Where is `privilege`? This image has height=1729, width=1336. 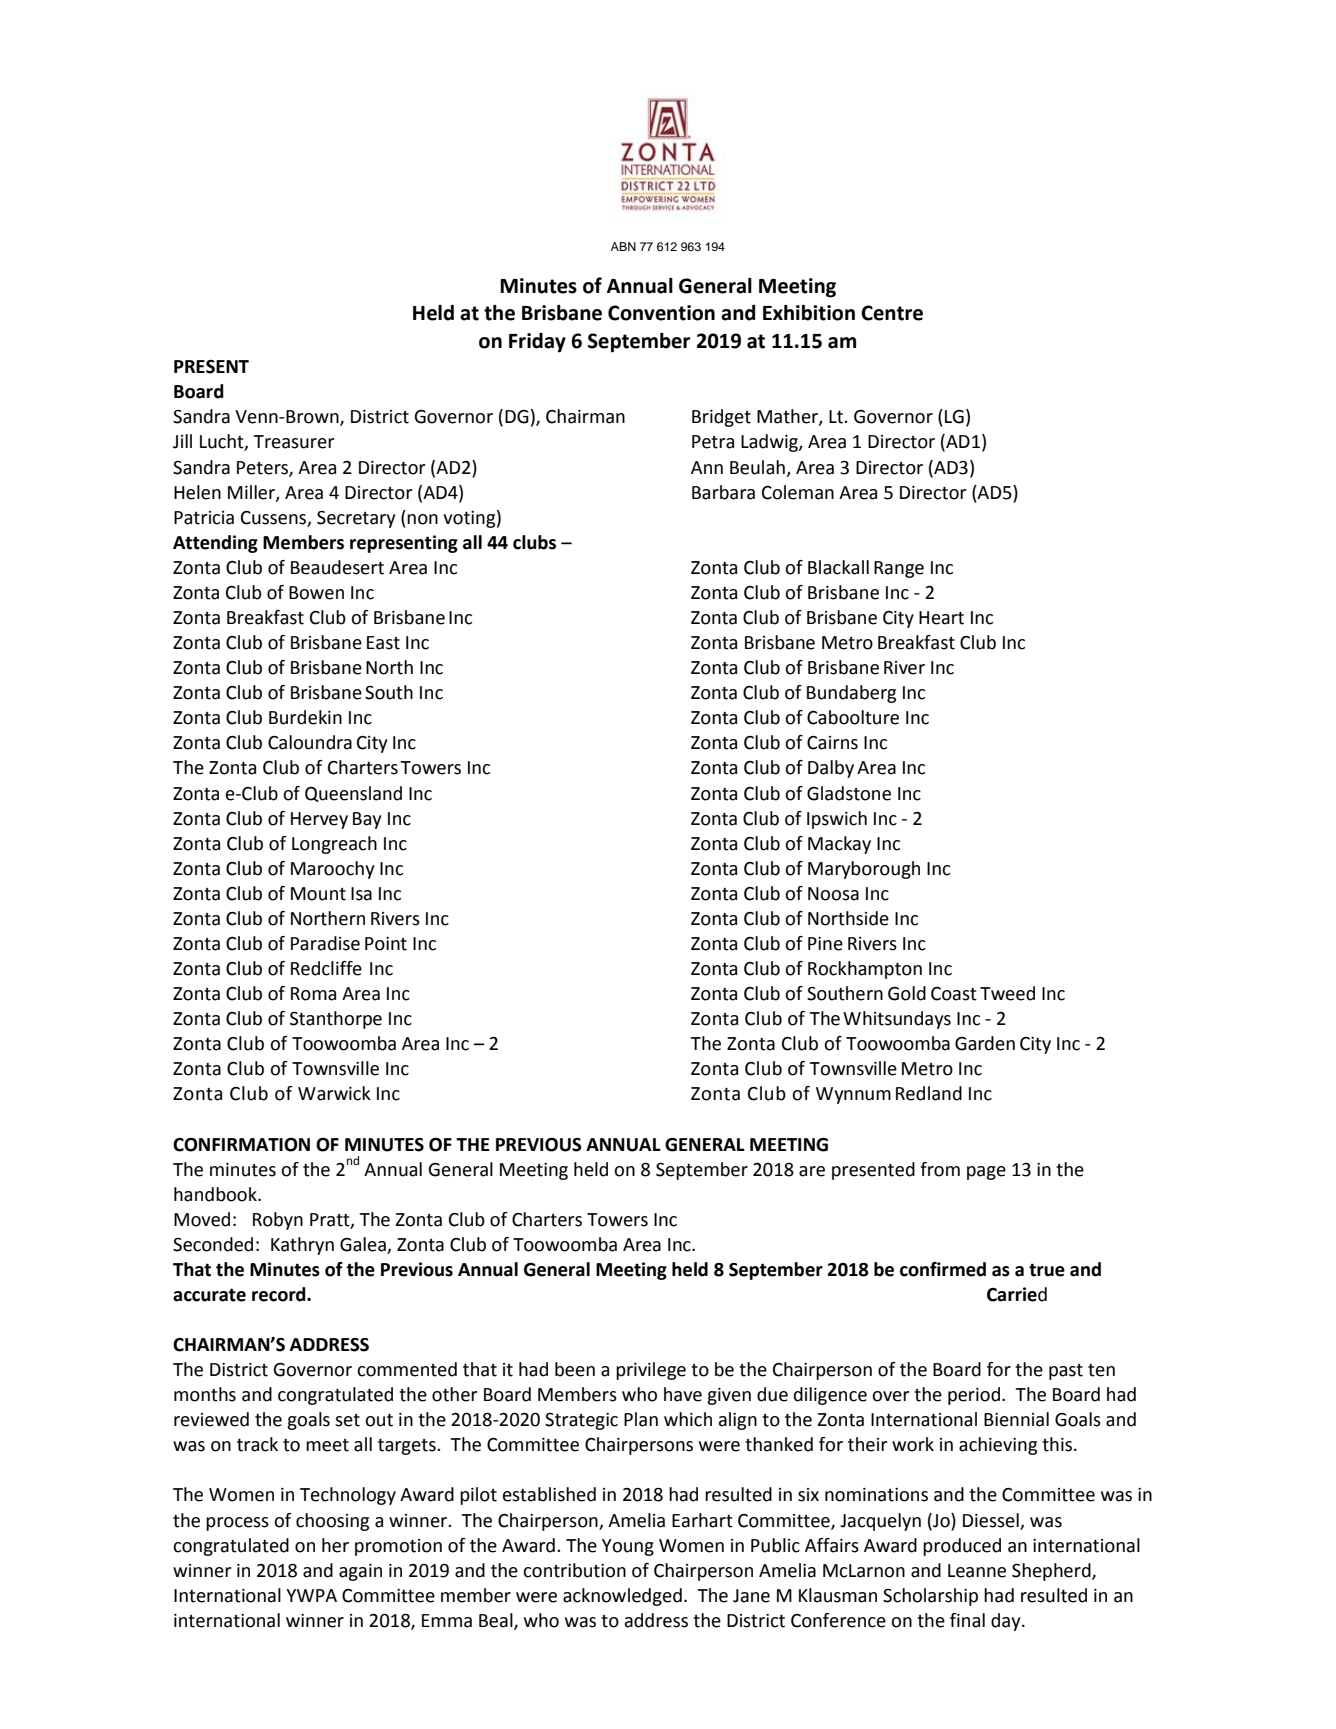
privilege is located at coordinates (651, 1371).
